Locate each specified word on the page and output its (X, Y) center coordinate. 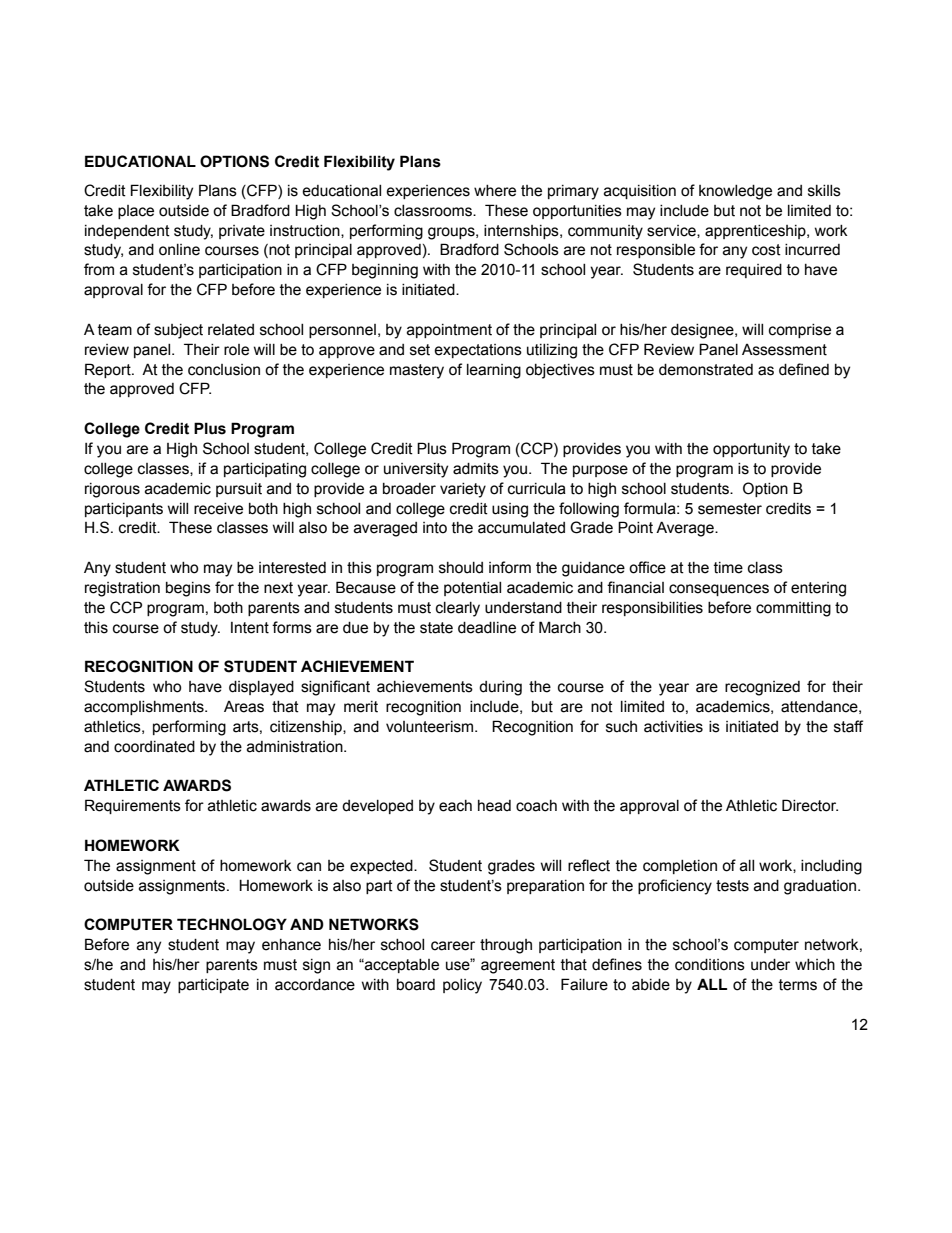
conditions (710, 965)
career (453, 946)
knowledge (735, 192)
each (455, 806)
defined (804, 369)
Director (810, 805)
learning (494, 371)
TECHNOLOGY (232, 924)
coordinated (154, 747)
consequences (719, 590)
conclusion (224, 370)
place (136, 212)
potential (472, 589)
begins (188, 589)
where (495, 191)
